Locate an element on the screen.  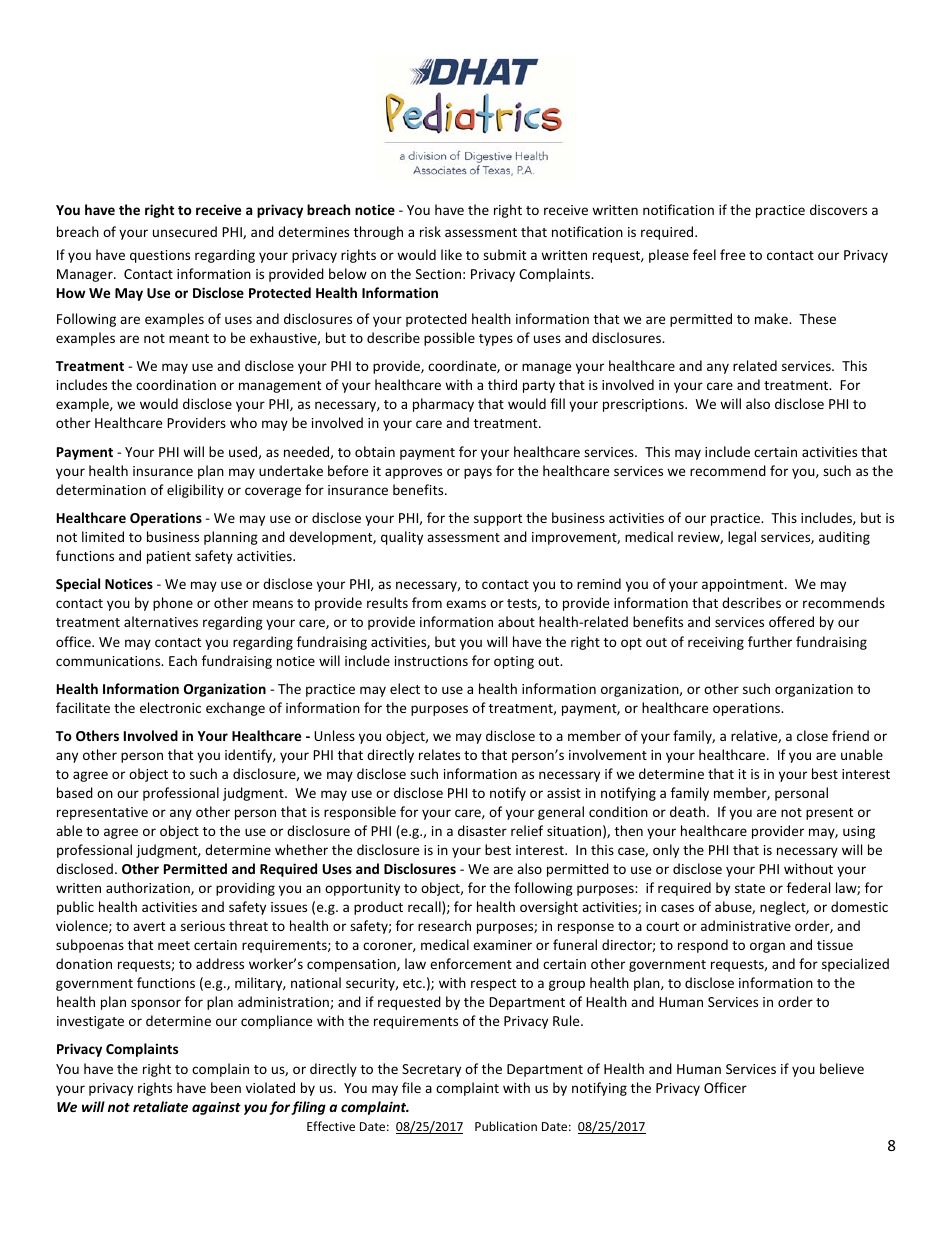
instructions is located at coordinates (431, 661).
